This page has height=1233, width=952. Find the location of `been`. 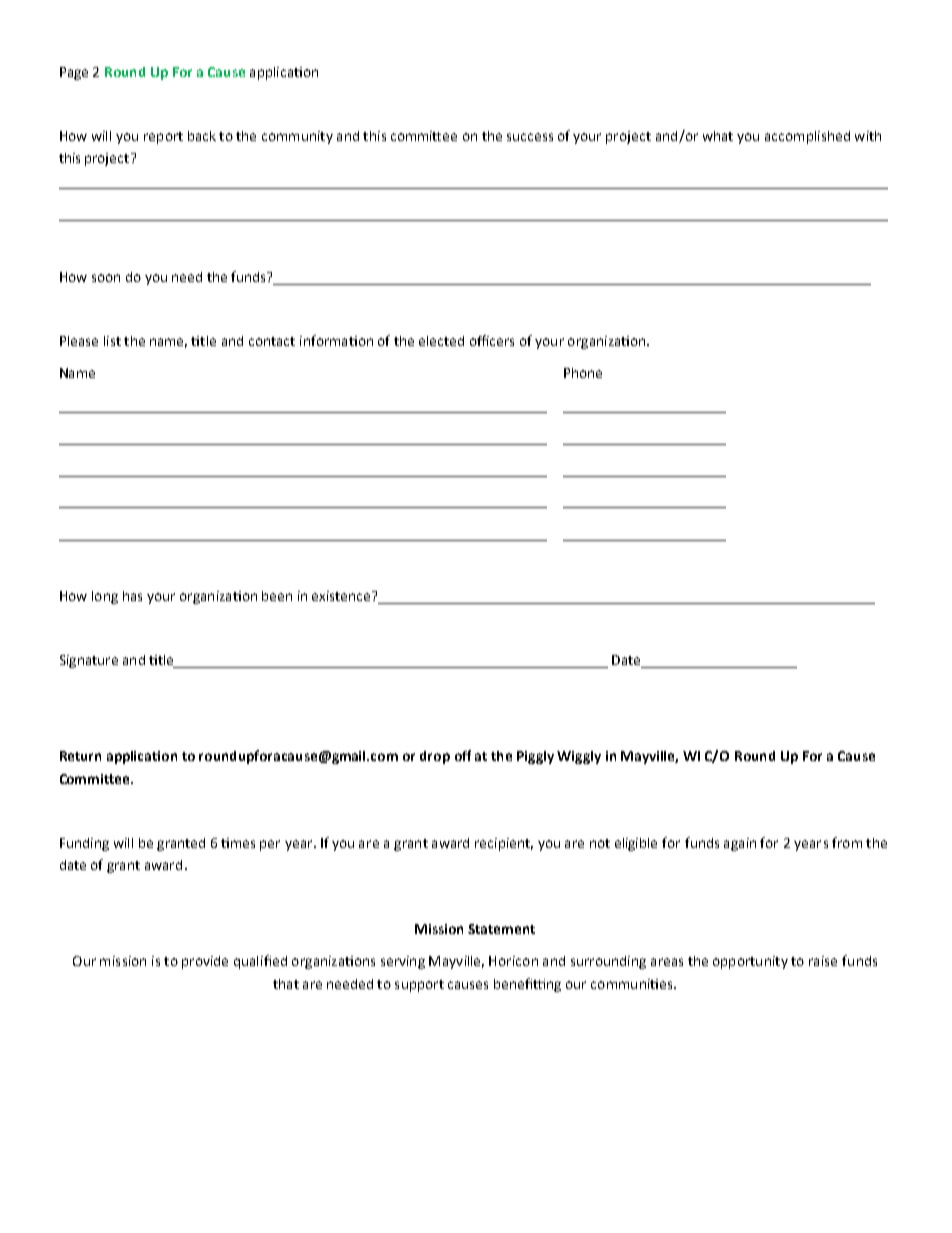

been is located at coordinates (277, 596).
